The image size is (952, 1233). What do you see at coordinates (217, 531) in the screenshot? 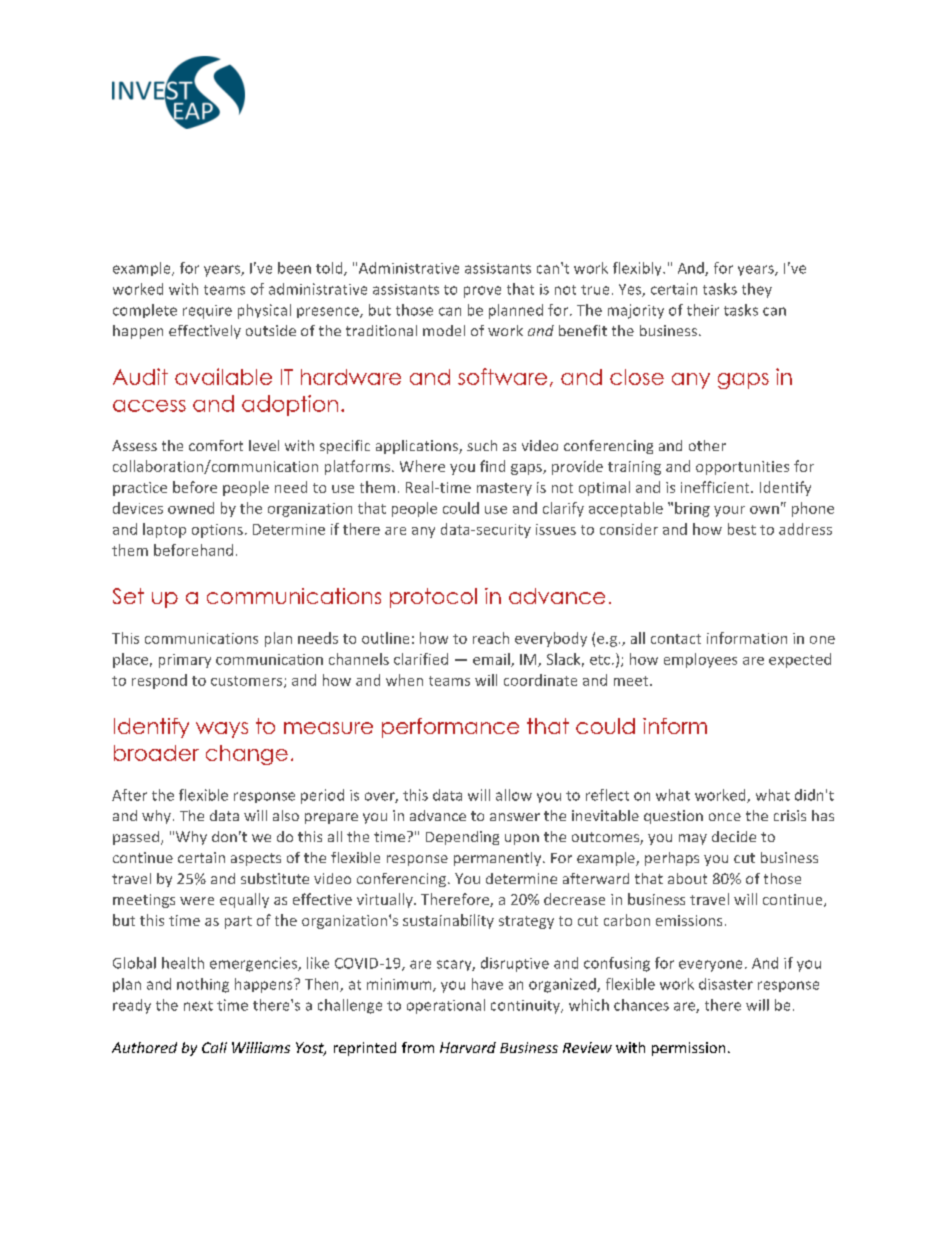
I see `options` at bounding box center [217, 531].
